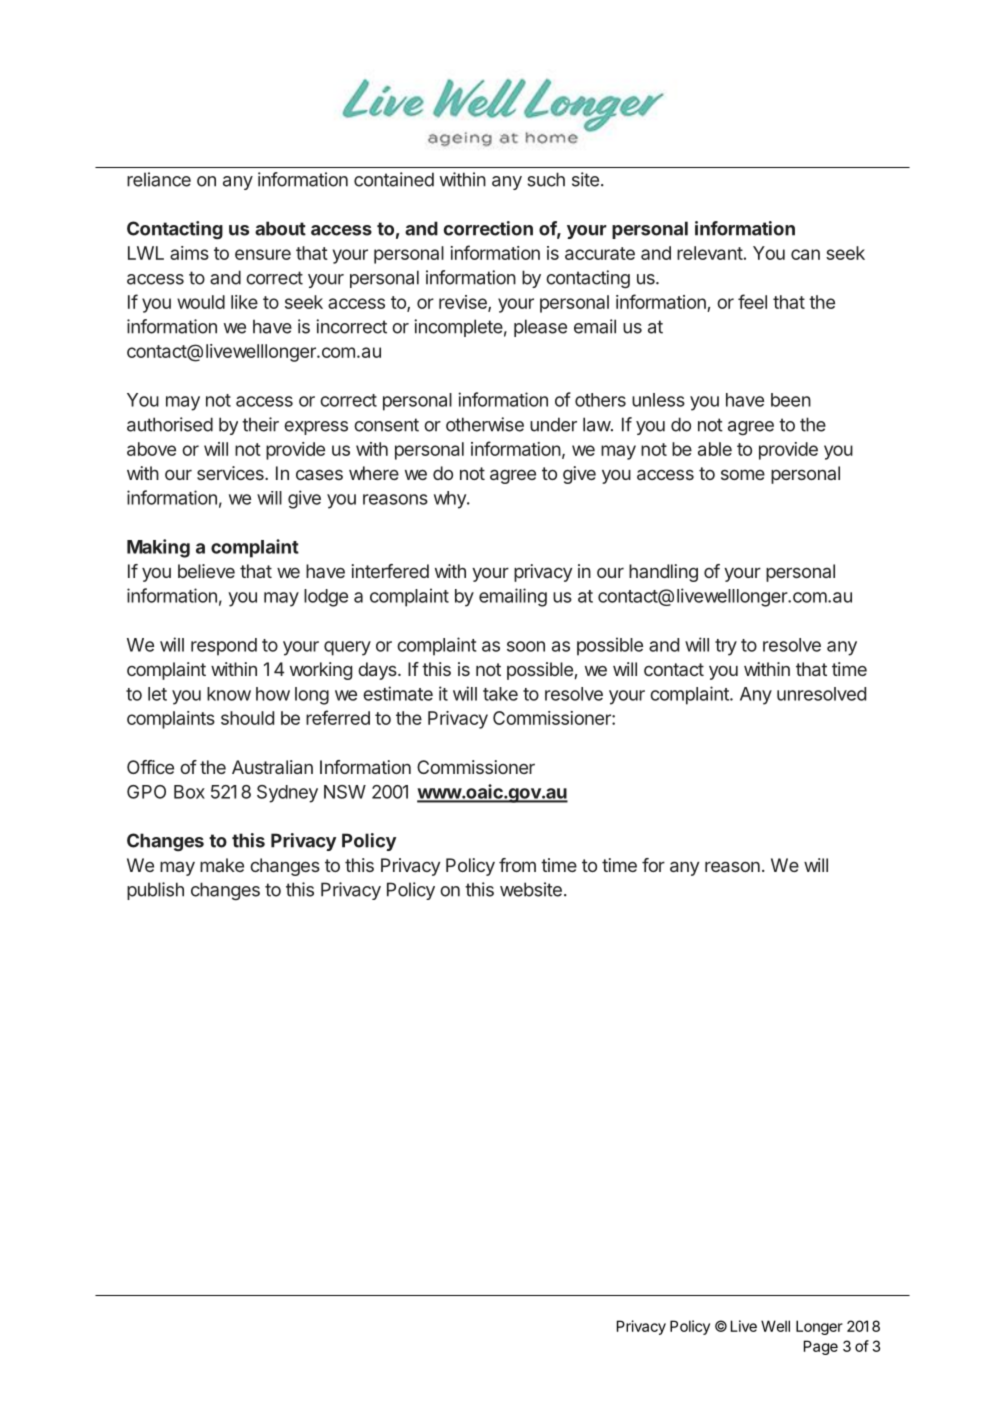  Describe the element at coordinates (517, 865) in the page. I see `from` at that location.
